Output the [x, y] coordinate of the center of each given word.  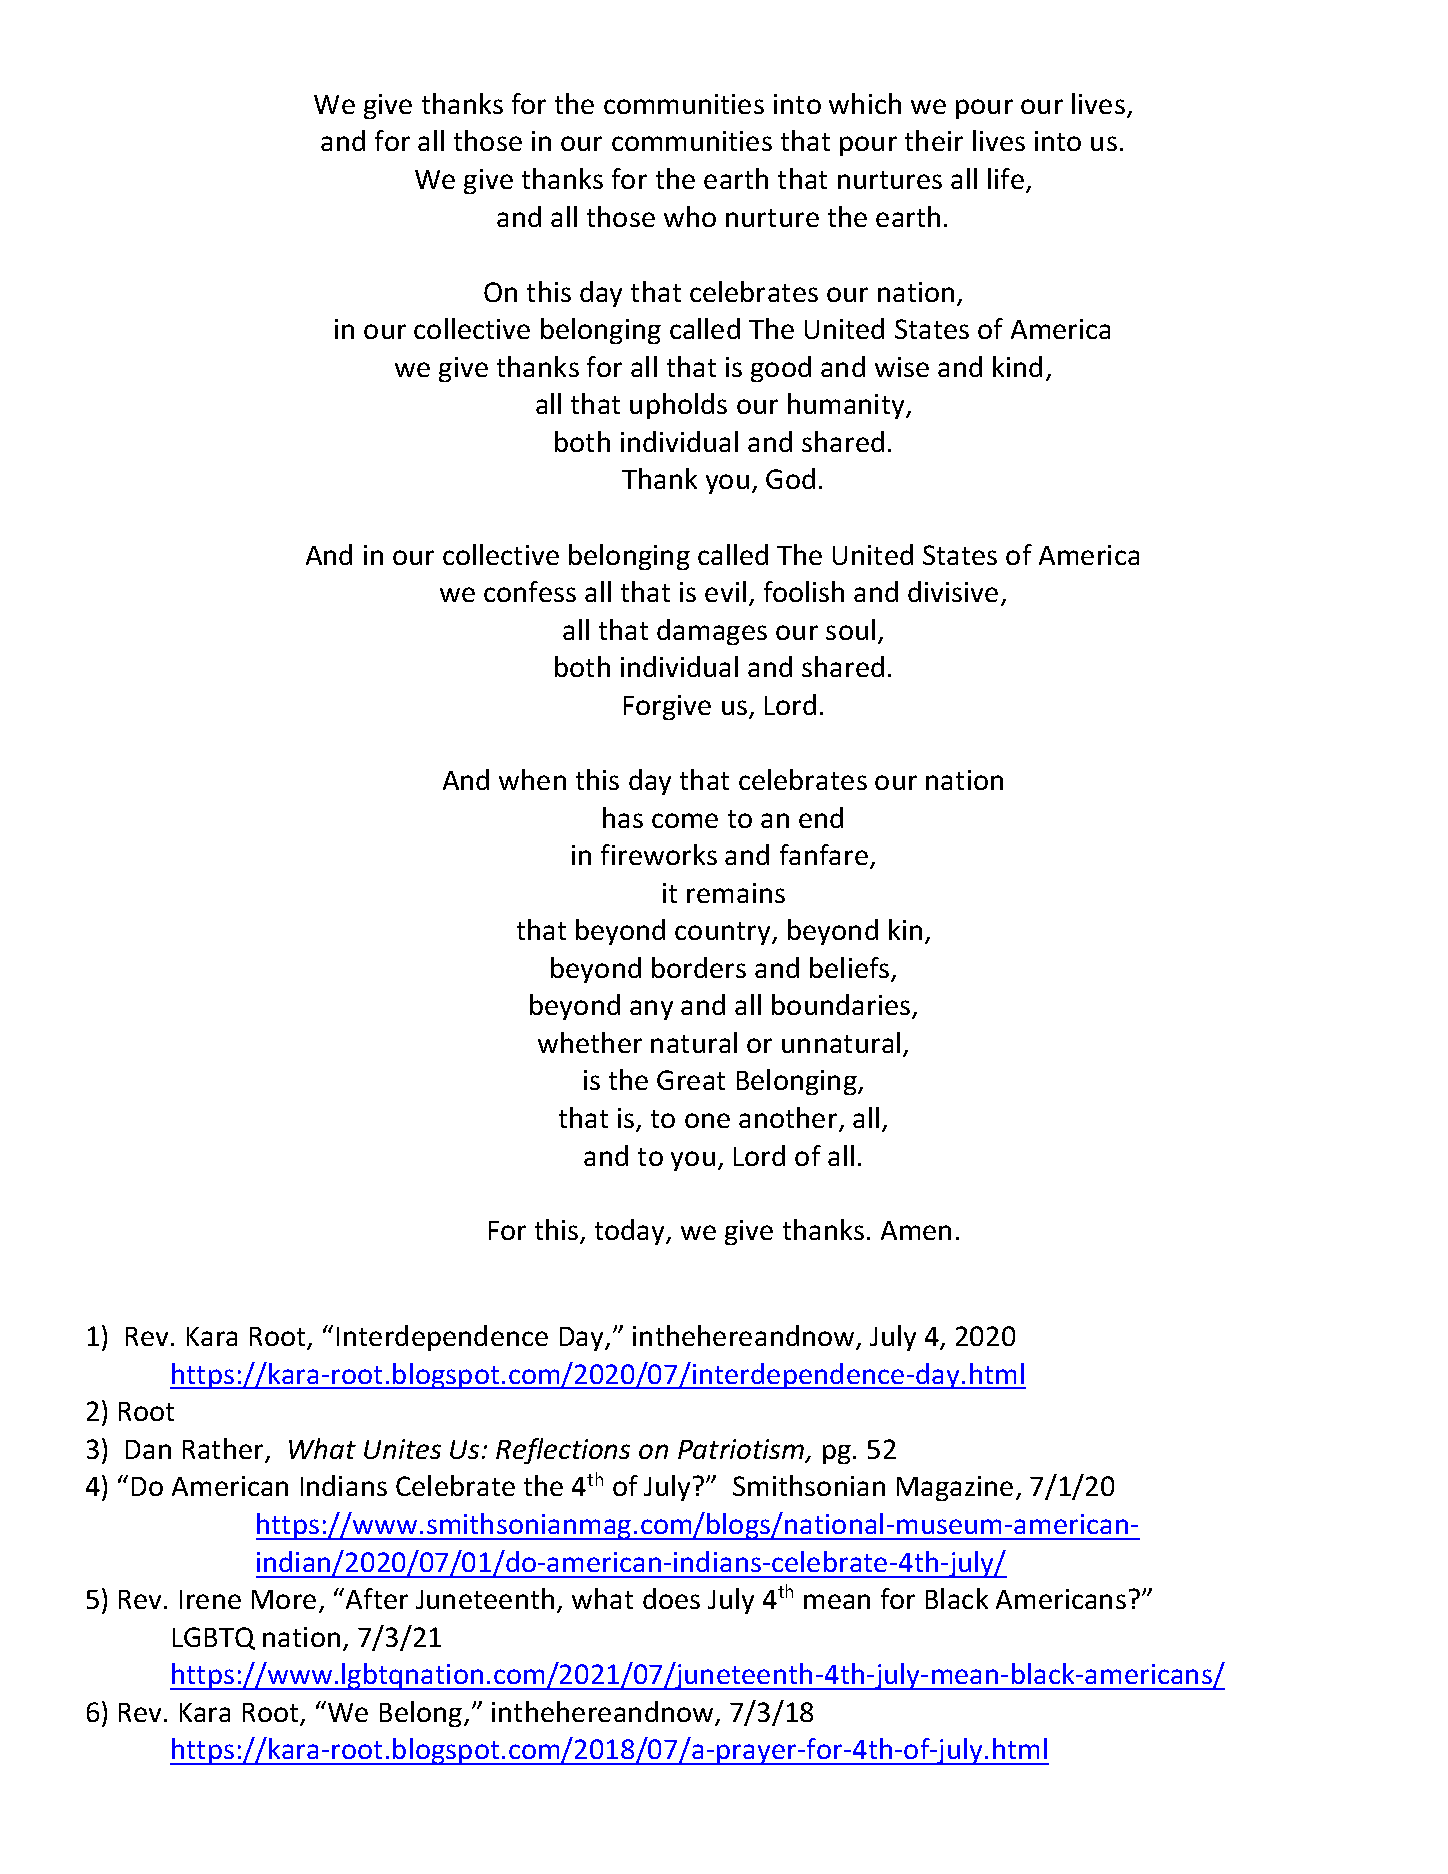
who [690, 216]
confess [530, 591]
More [284, 1599]
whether [590, 1042]
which [865, 103]
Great [691, 1080]
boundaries [842, 1006]
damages [712, 632]
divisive [953, 591]
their [934, 140]
